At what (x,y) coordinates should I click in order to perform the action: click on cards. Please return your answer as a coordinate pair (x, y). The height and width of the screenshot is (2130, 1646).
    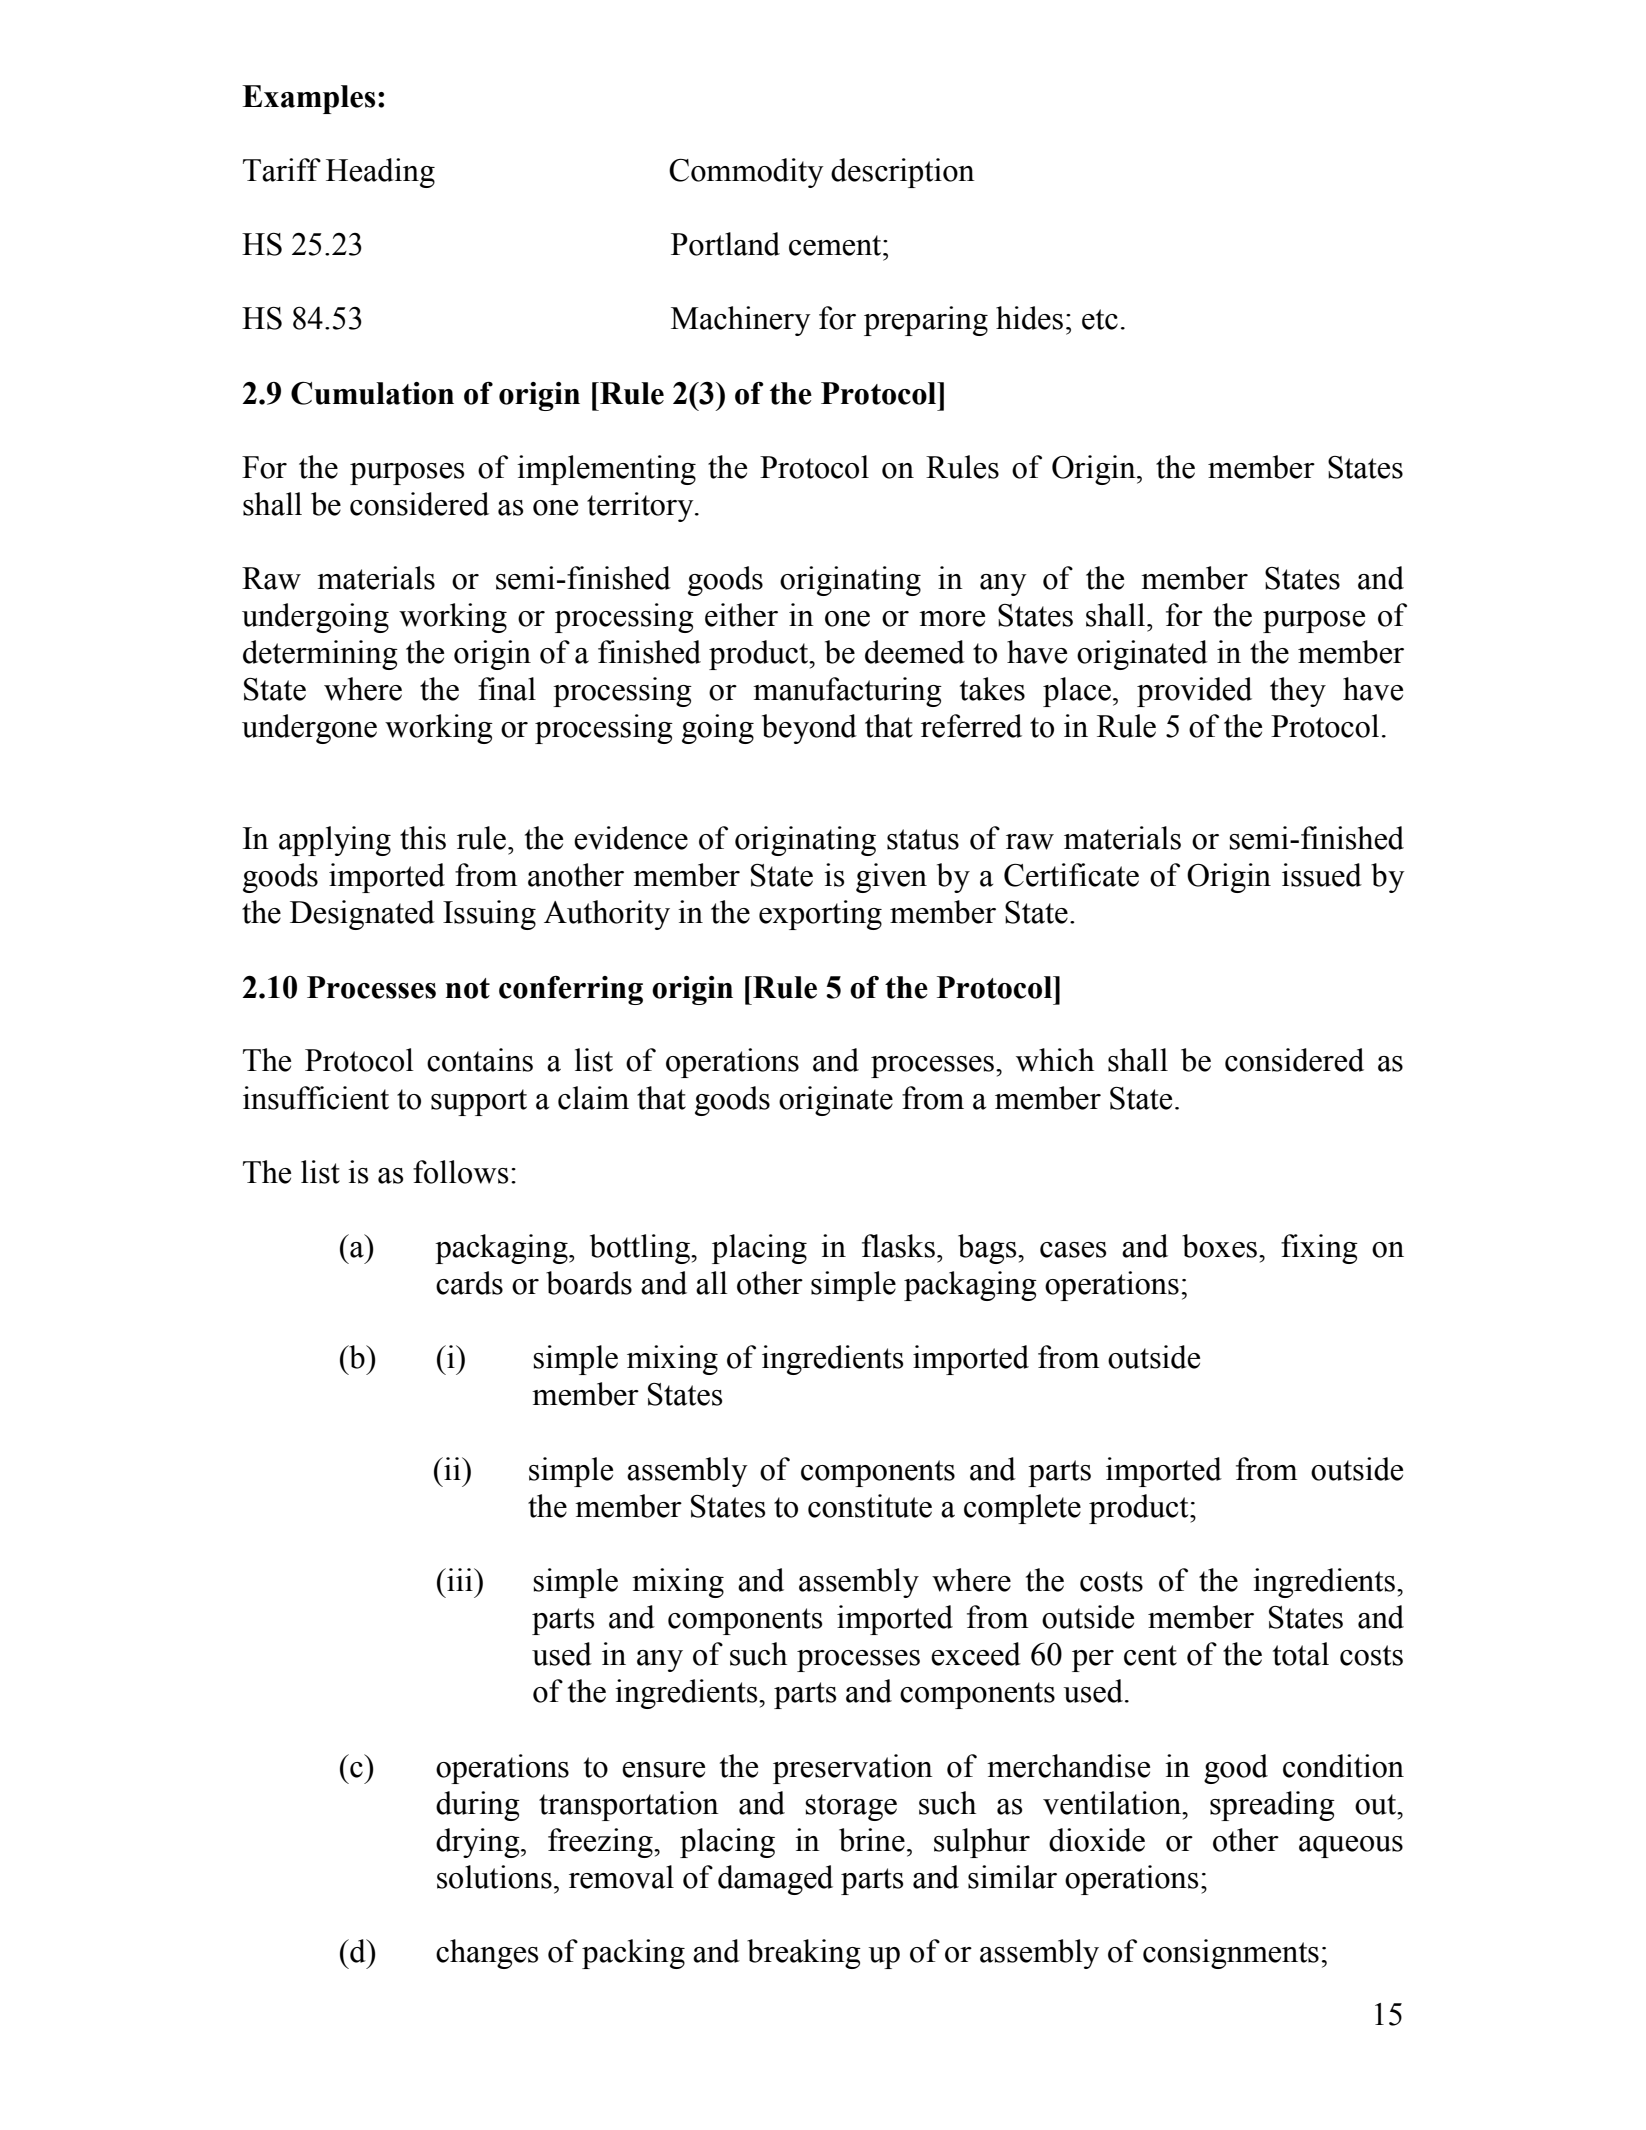
    Looking at the image, I should click on (469, 1283).
